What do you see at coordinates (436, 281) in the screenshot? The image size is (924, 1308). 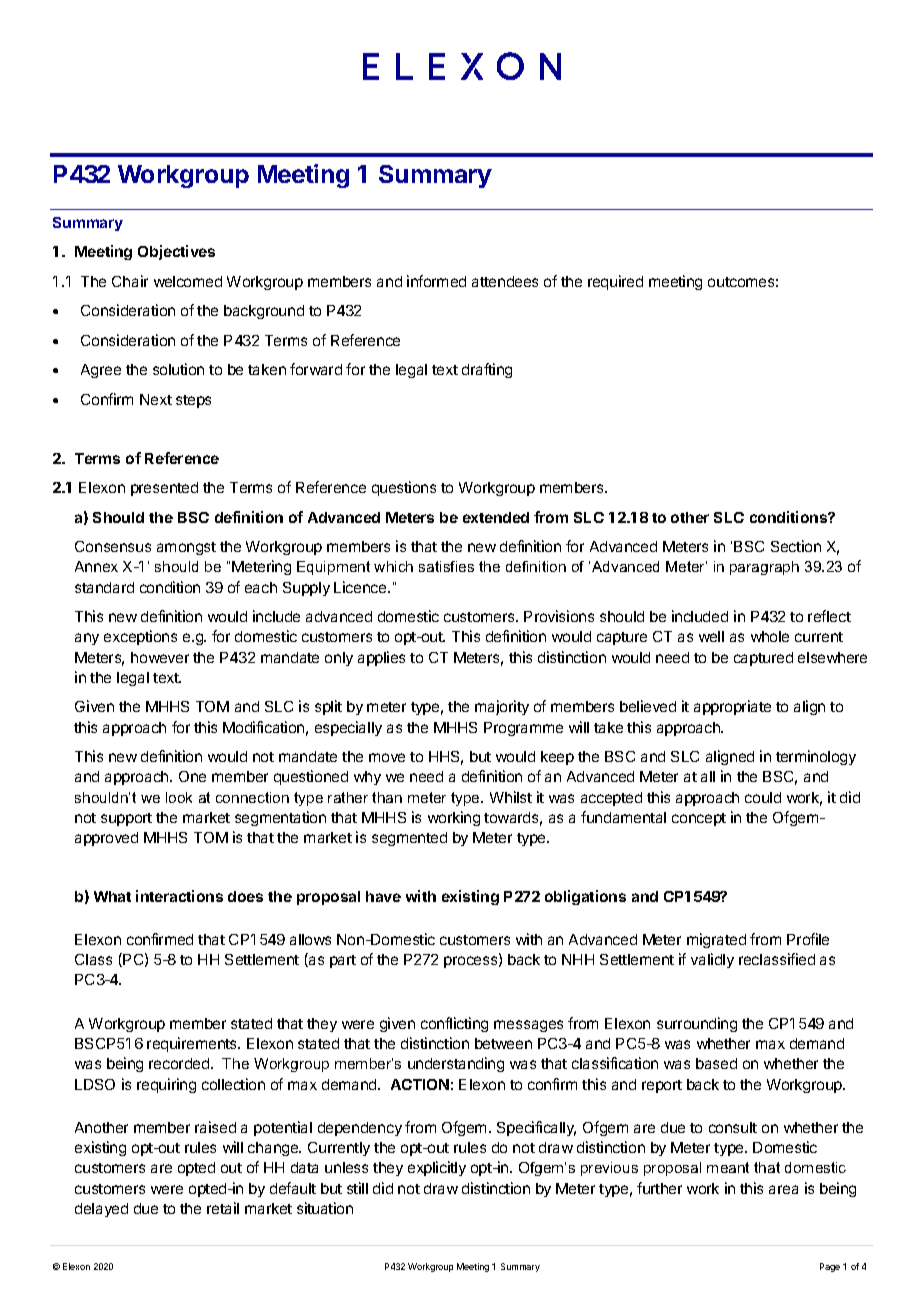 I see `informed` at bounding box center [436, 281].
